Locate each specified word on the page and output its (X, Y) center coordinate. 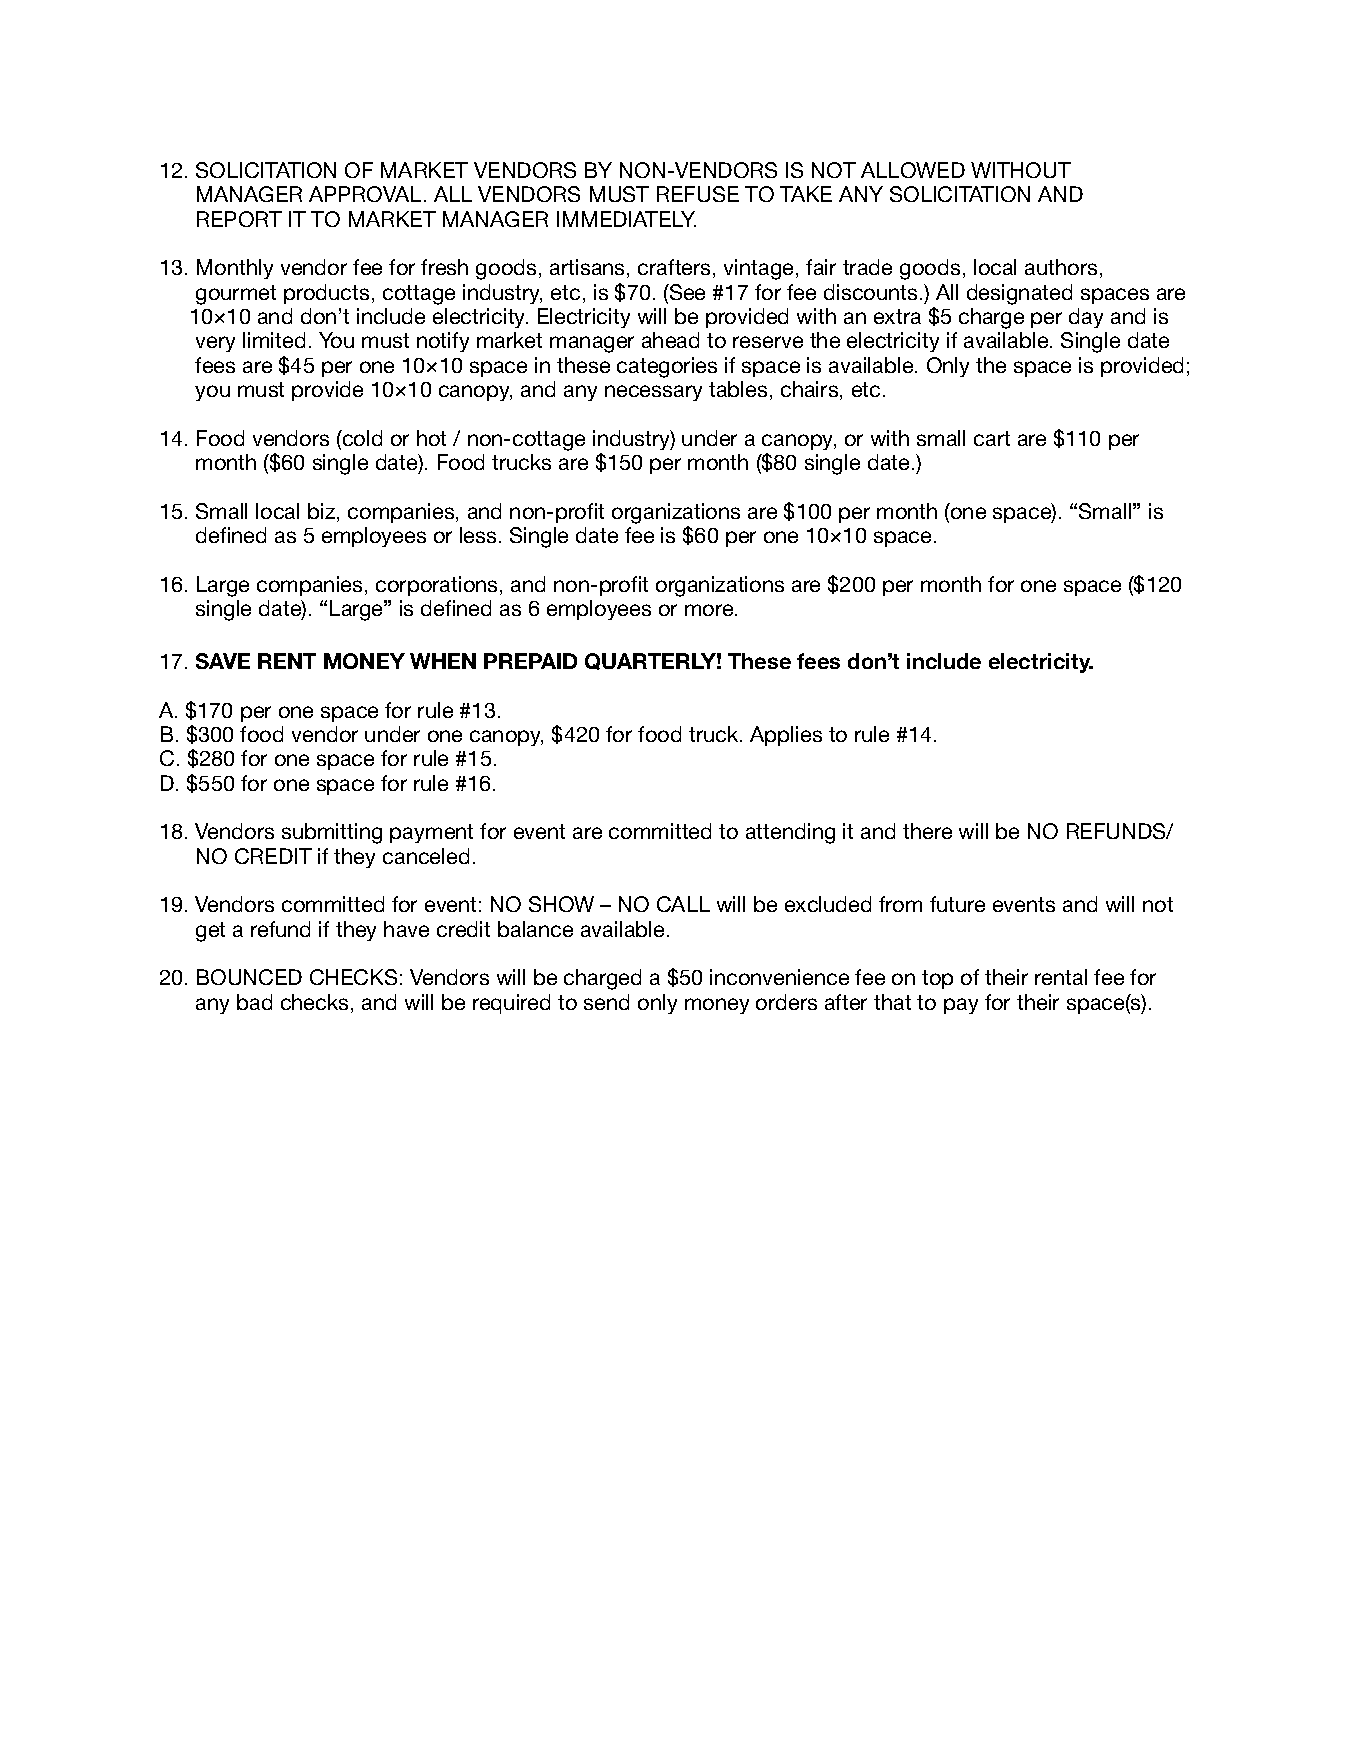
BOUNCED (249, 977)
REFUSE (698, 194)
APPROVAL (365, 194)
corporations (438, 586)
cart (992, 438)
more (710, 610)
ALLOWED (913, 170)
